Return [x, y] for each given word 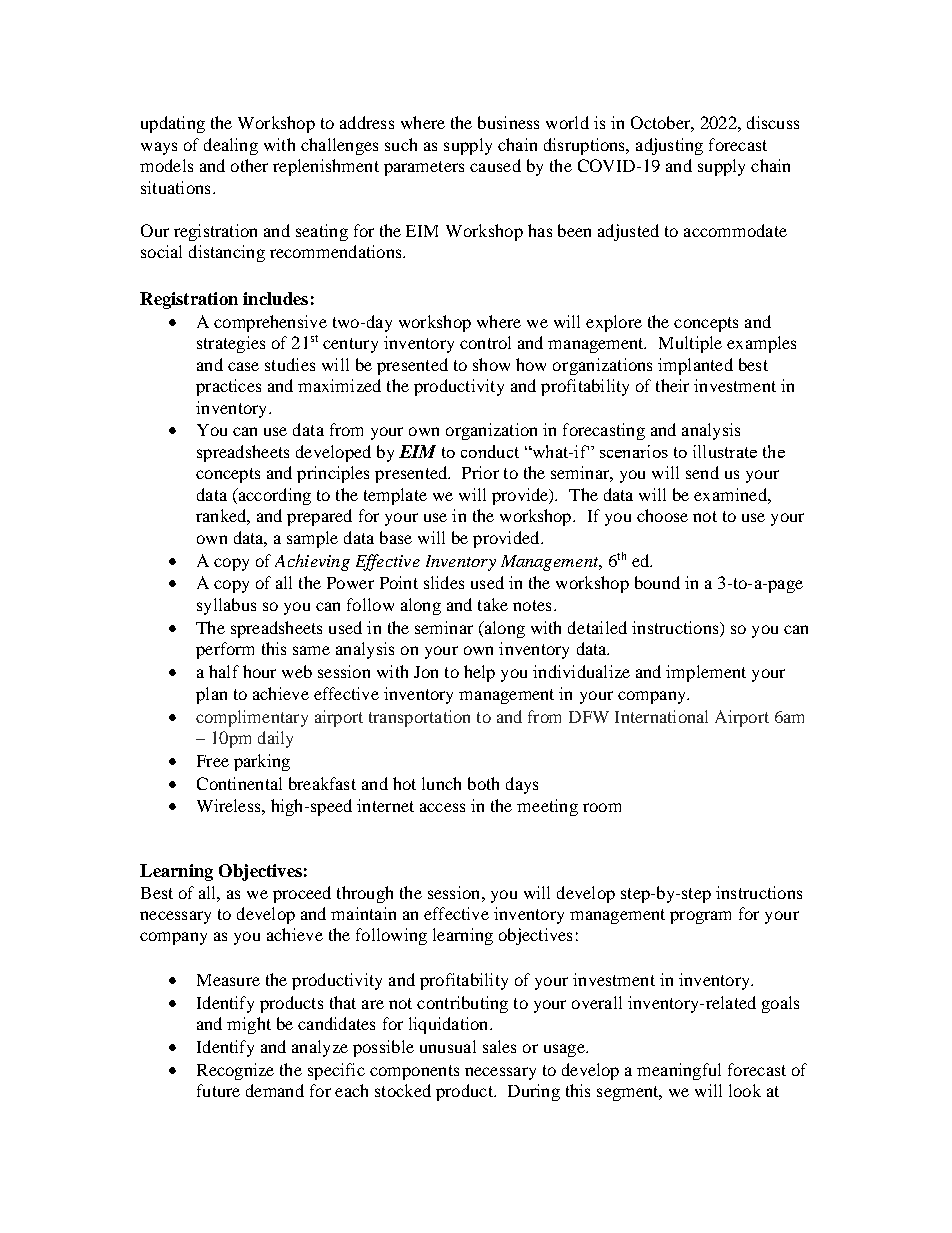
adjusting [669, 146]
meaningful [679, 1071]
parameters [424, 168]
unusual [448, 1046]
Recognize [235, 1071]
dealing [231, 146]
